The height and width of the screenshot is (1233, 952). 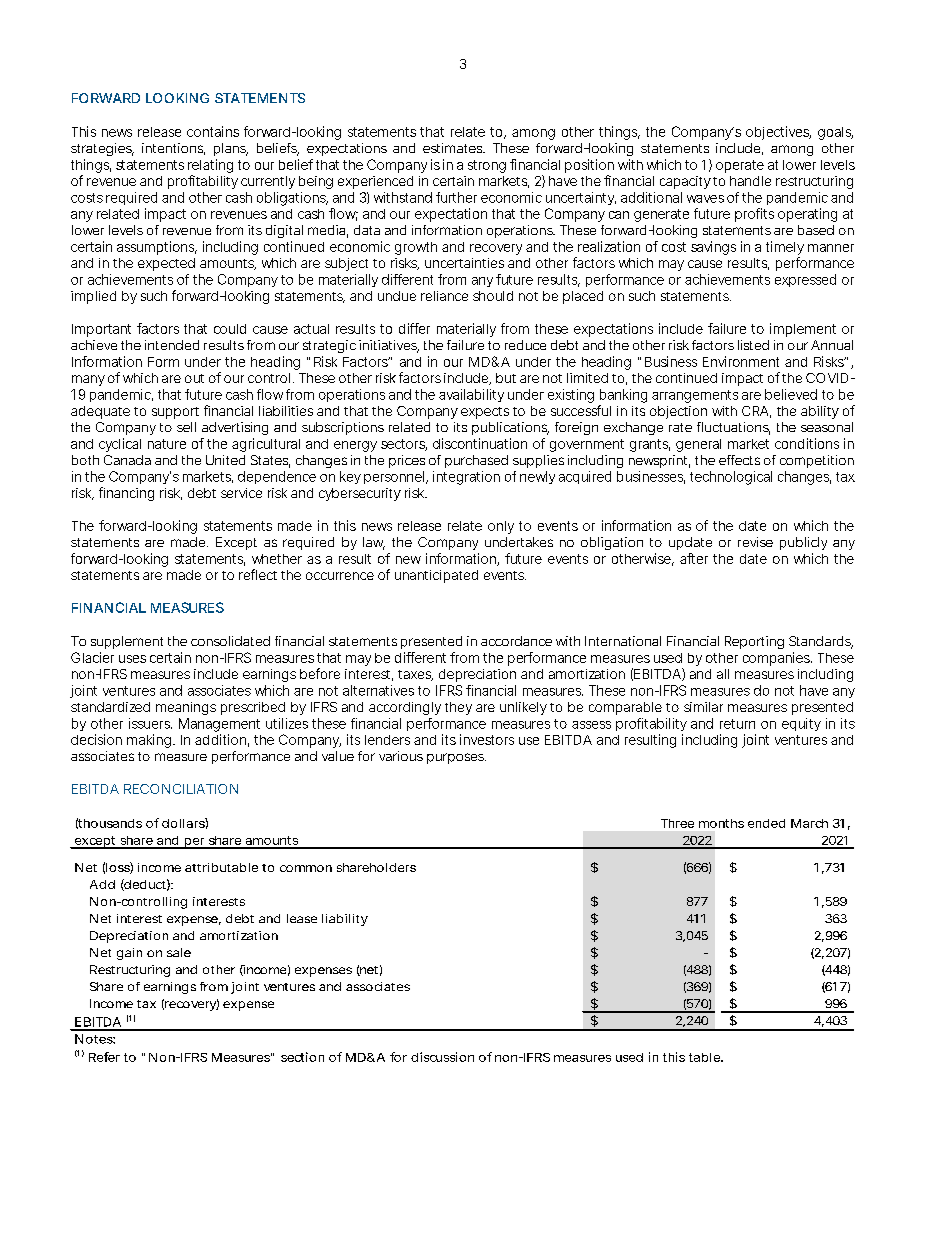 I want to click on return, so click(x=737, y=724).
